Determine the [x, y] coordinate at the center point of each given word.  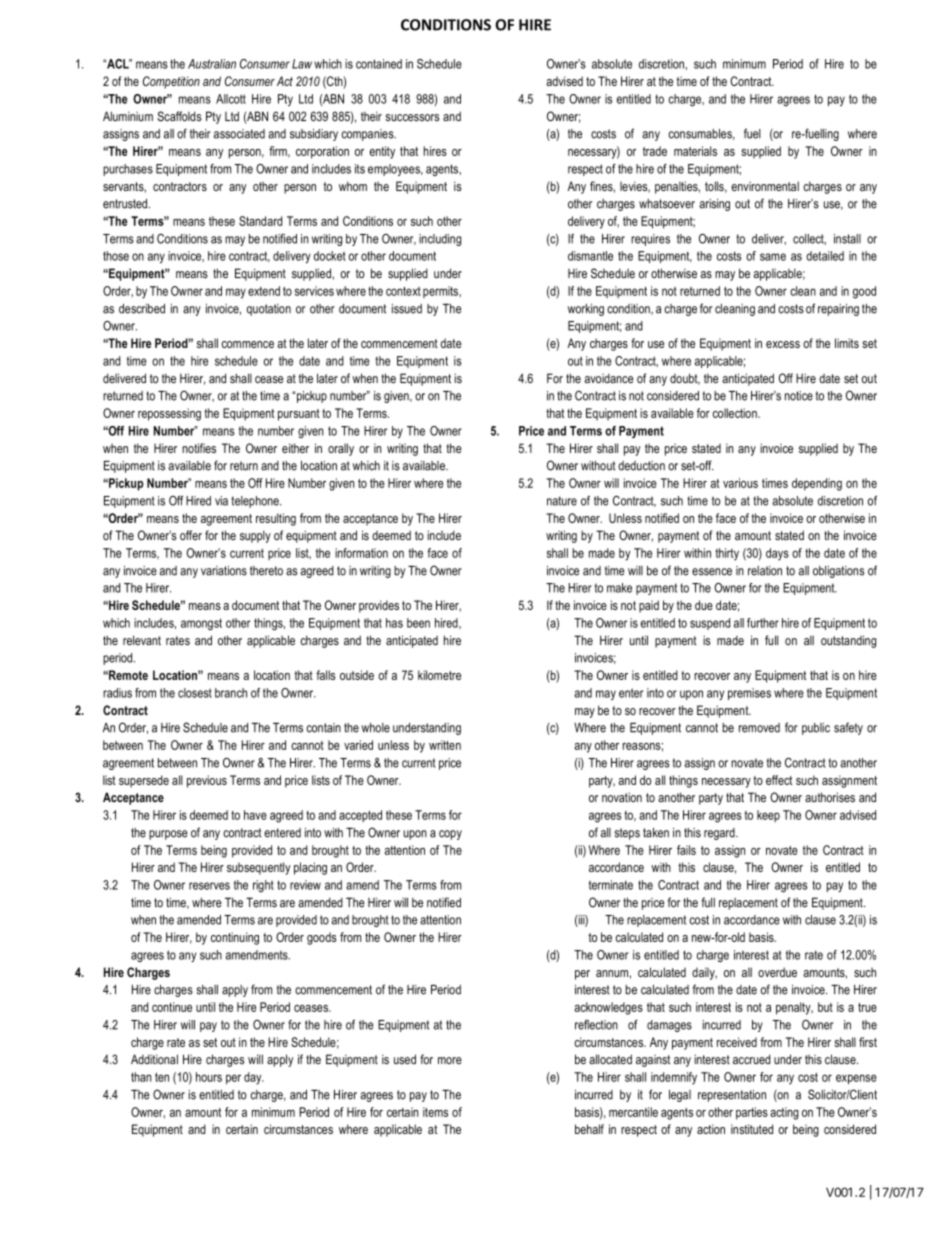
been [418, 623]
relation [765, 571]
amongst [201, 624]
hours [209, 1077]
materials [695, 151]
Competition [171, 82]
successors [412, 118]
